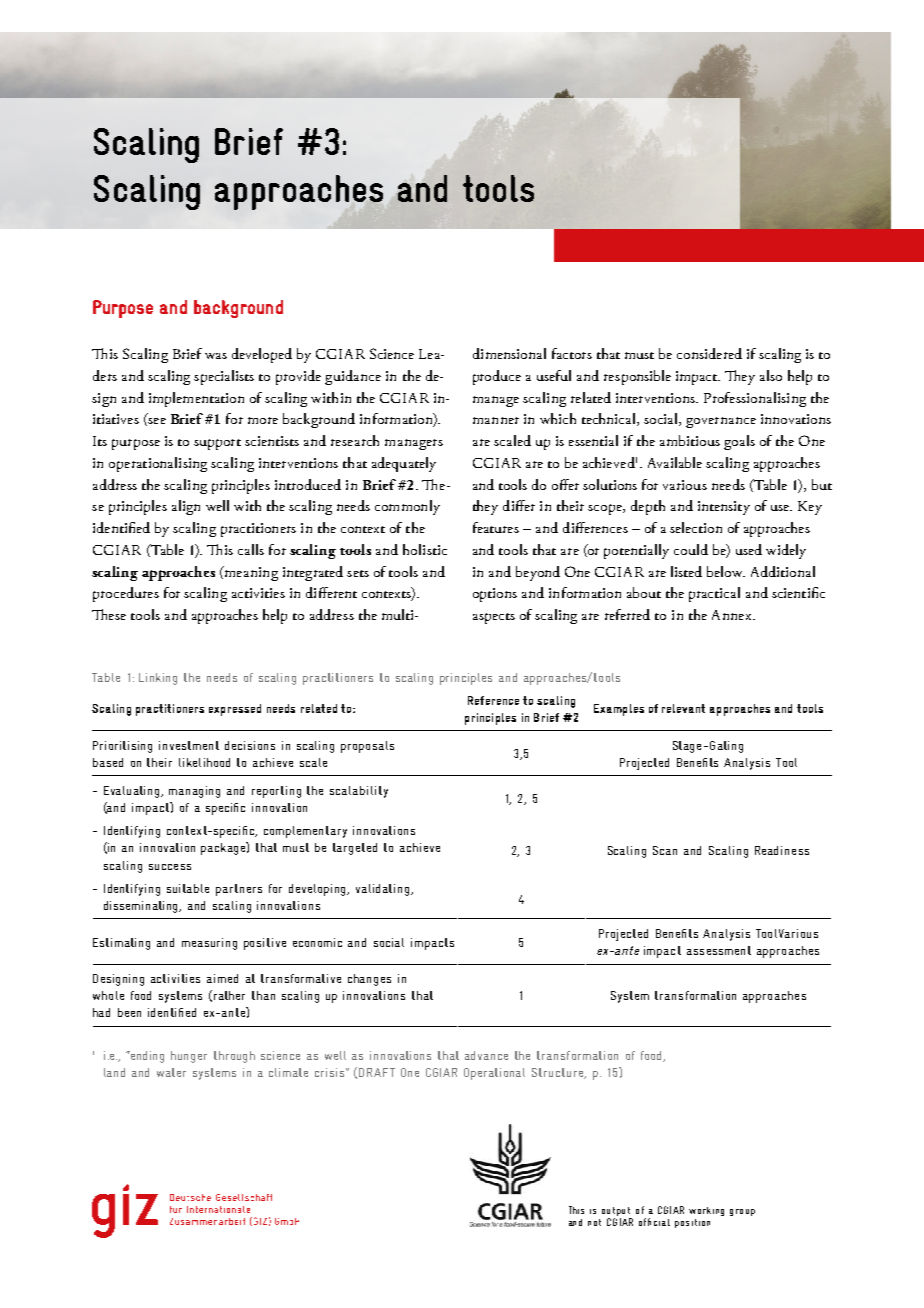  Describe the element at coordinates (359, 792) in the screenshot. I see `scalability` at that location.
